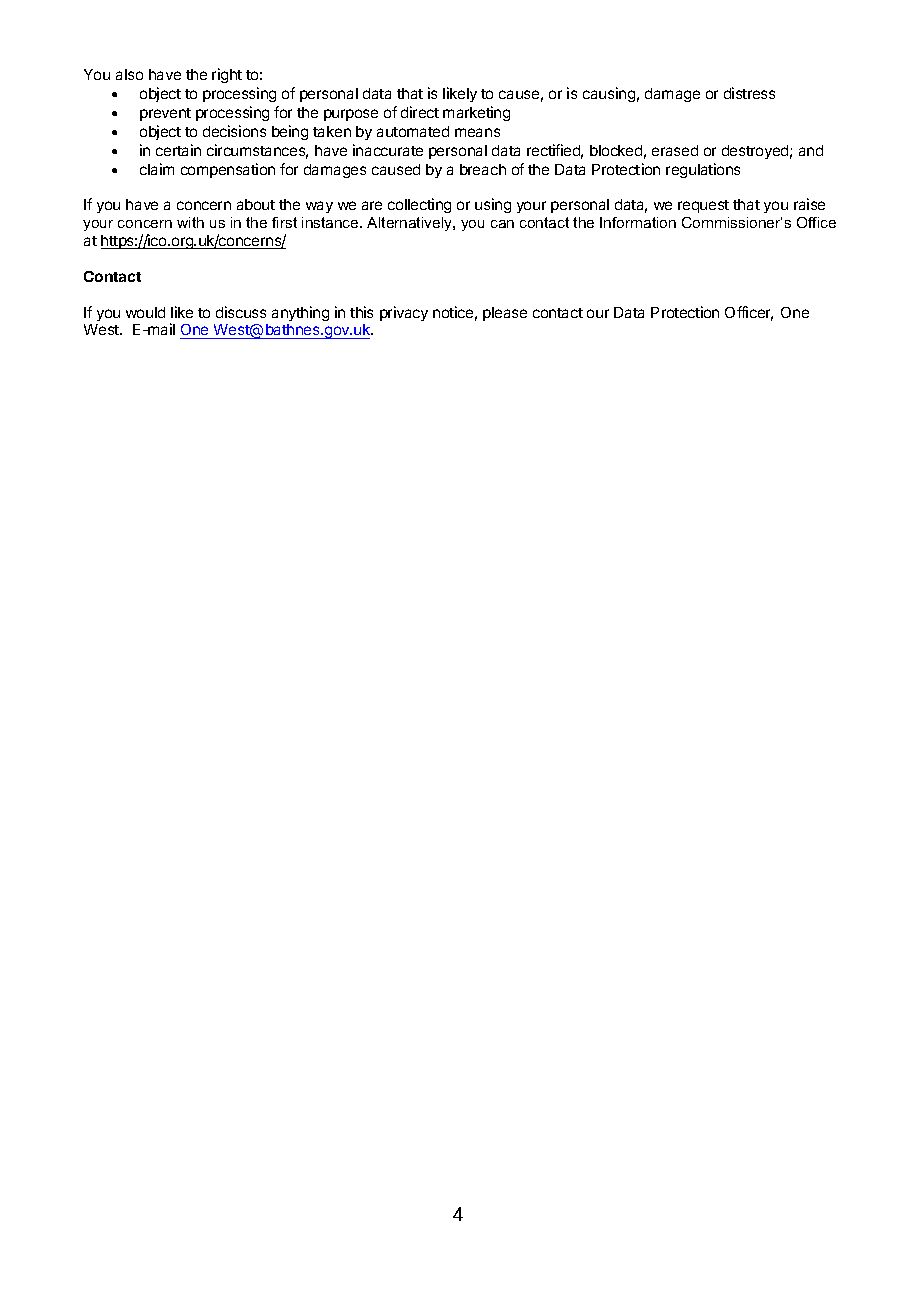 The image size is (924, 1308). I want to click on right, so click(227, 75).
